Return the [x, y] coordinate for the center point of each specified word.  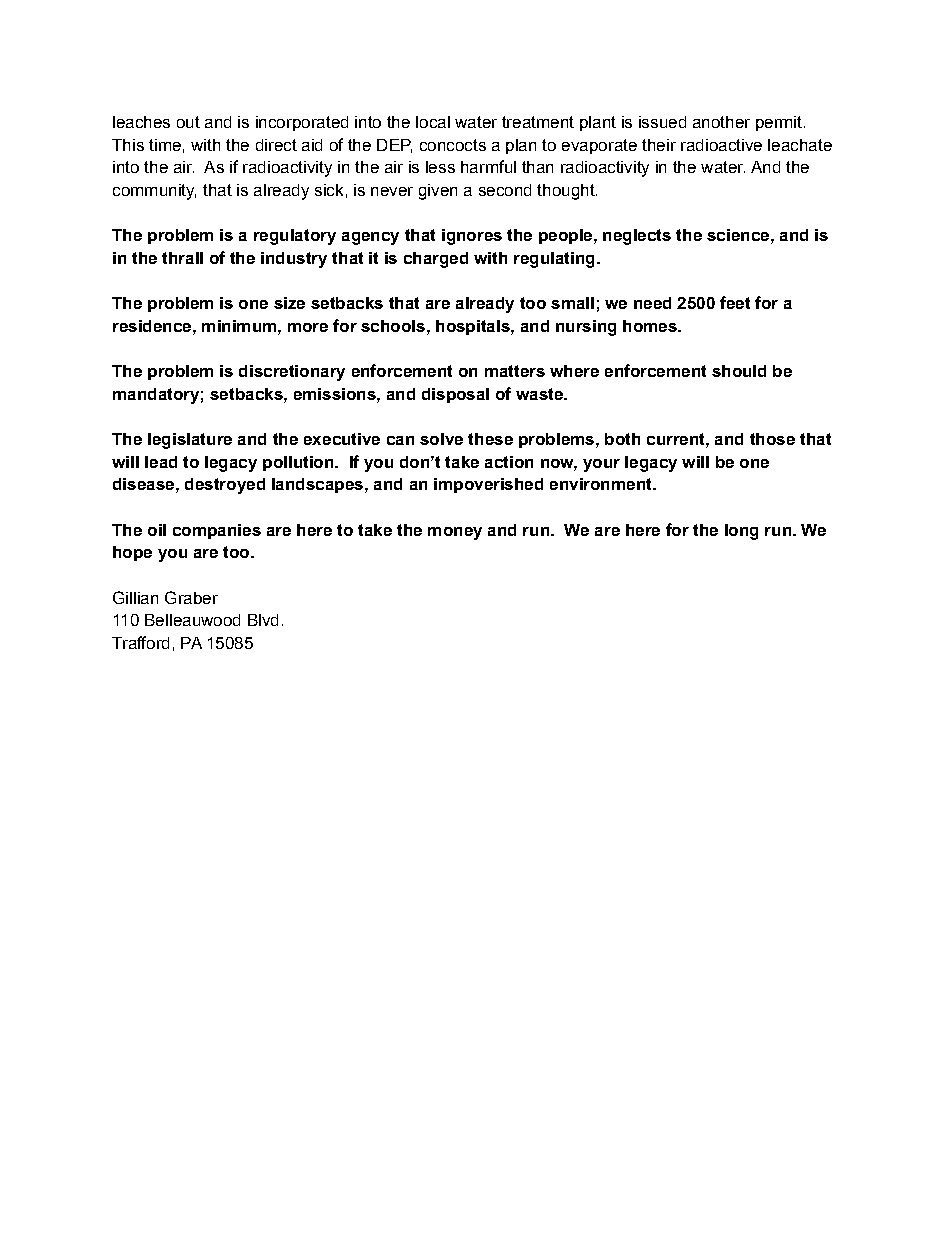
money [455, 533]
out [188, 122]
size [289, 303]
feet [735, 302]
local [433, 122]
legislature [190, 441]
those [772, 439]
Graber [191, 597]
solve [441, 439]
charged [436, 260]
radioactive [721, 145]
